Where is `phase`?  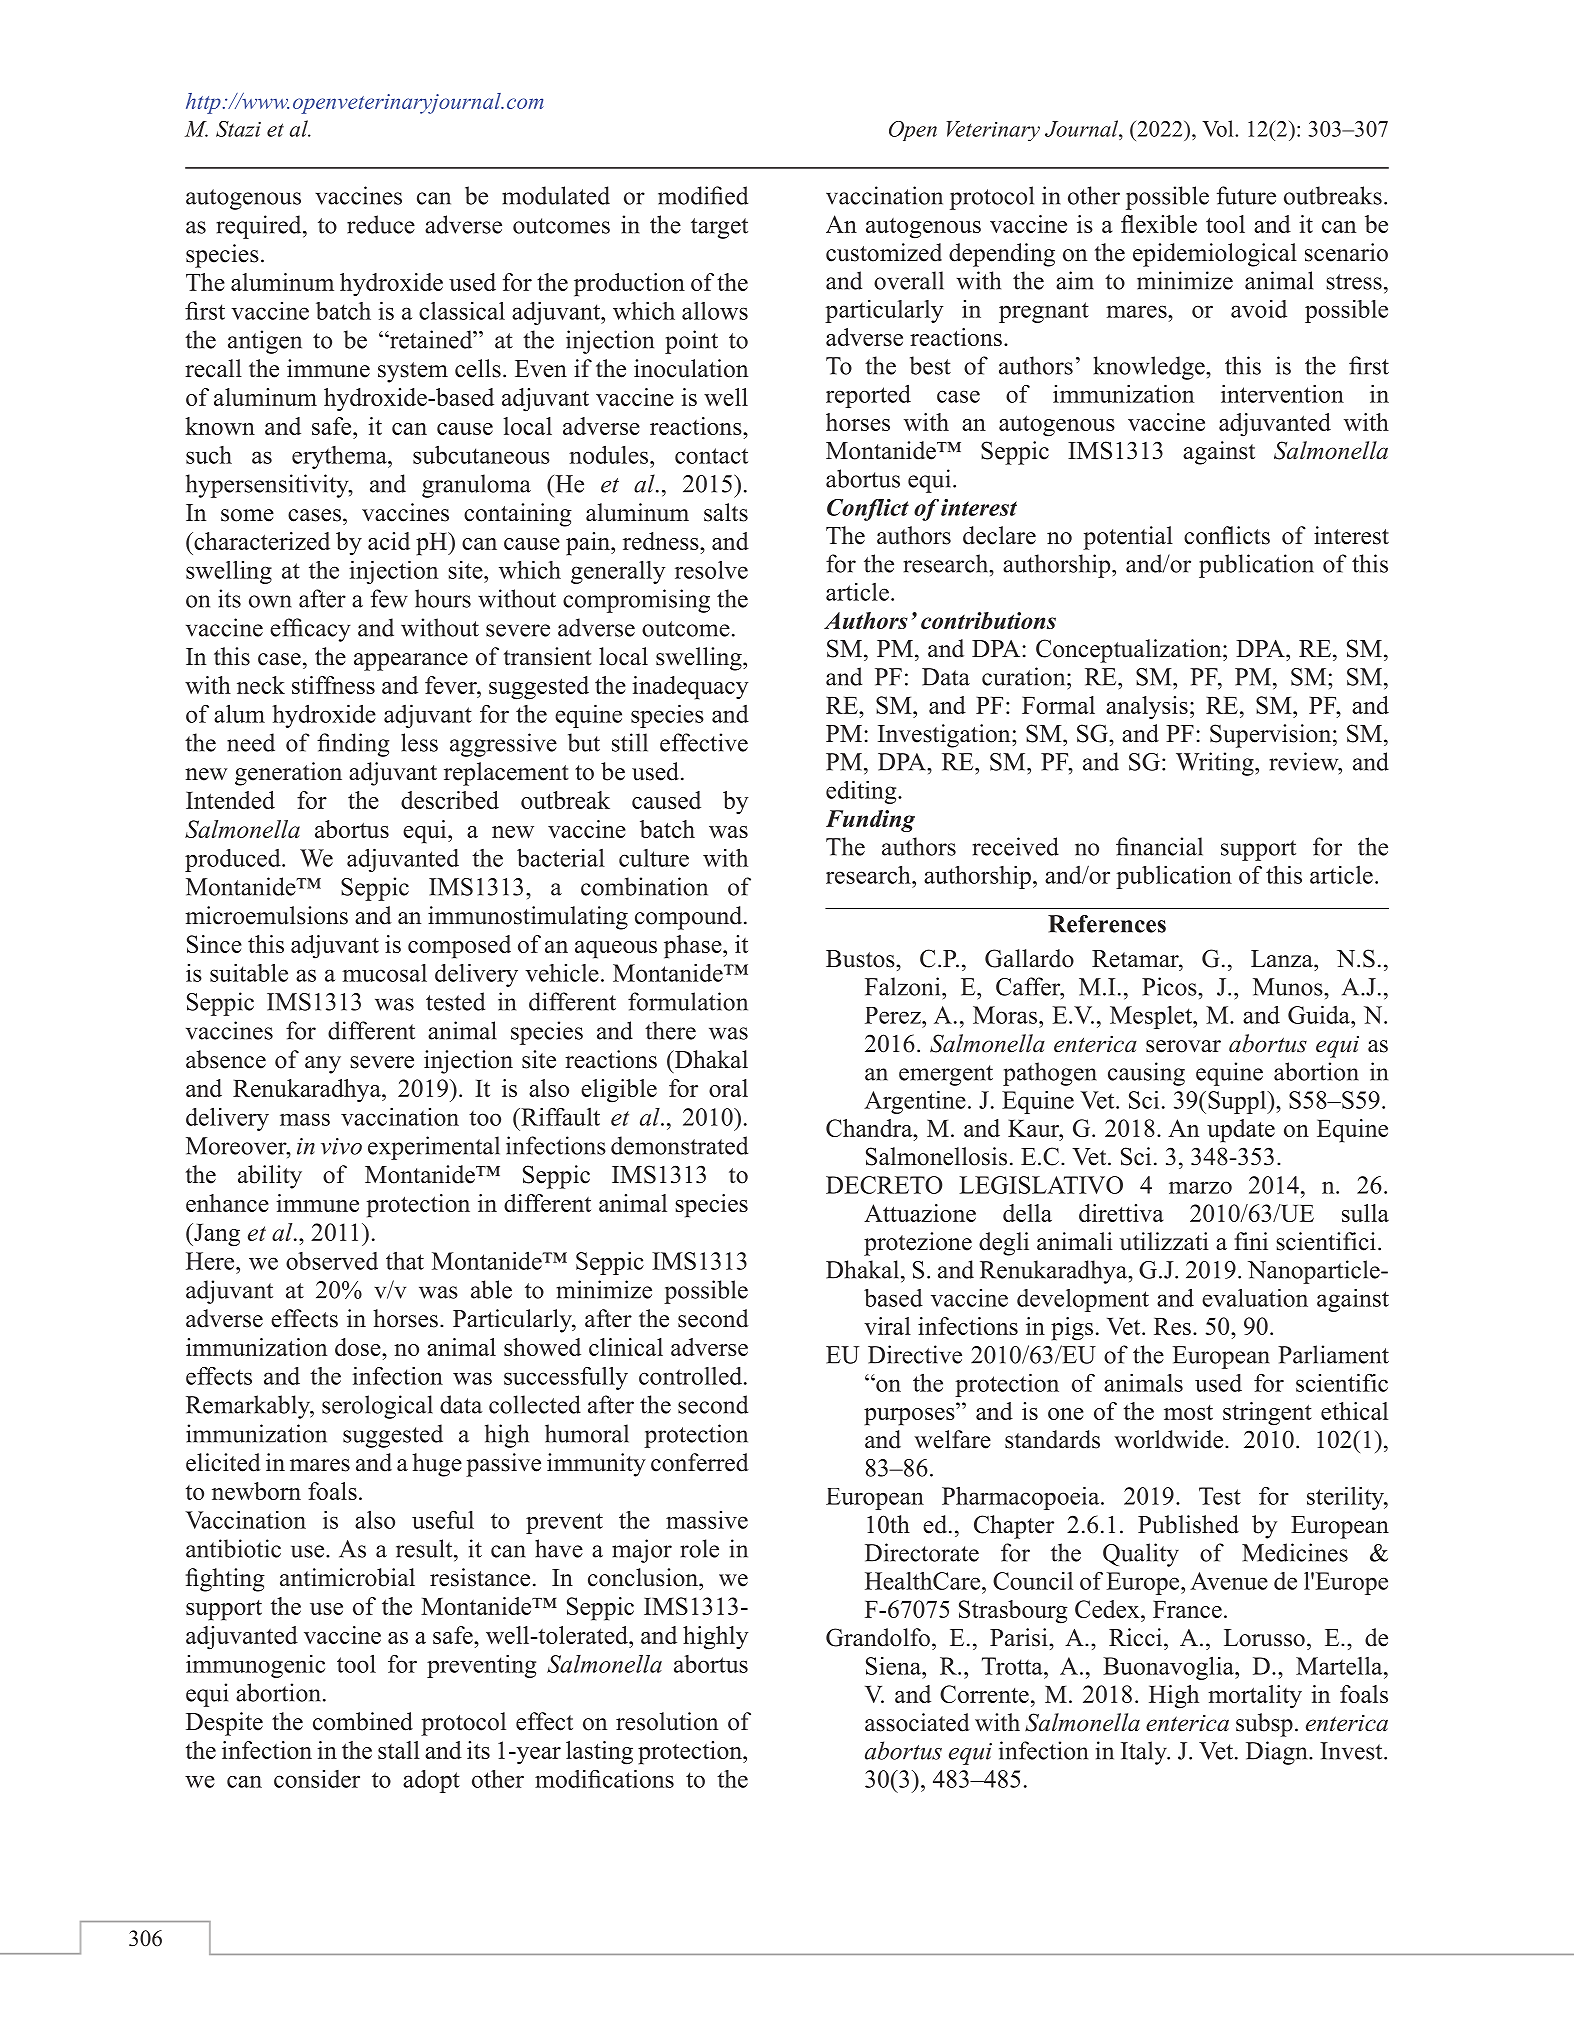
phase is located at coordinates (694, 947).
